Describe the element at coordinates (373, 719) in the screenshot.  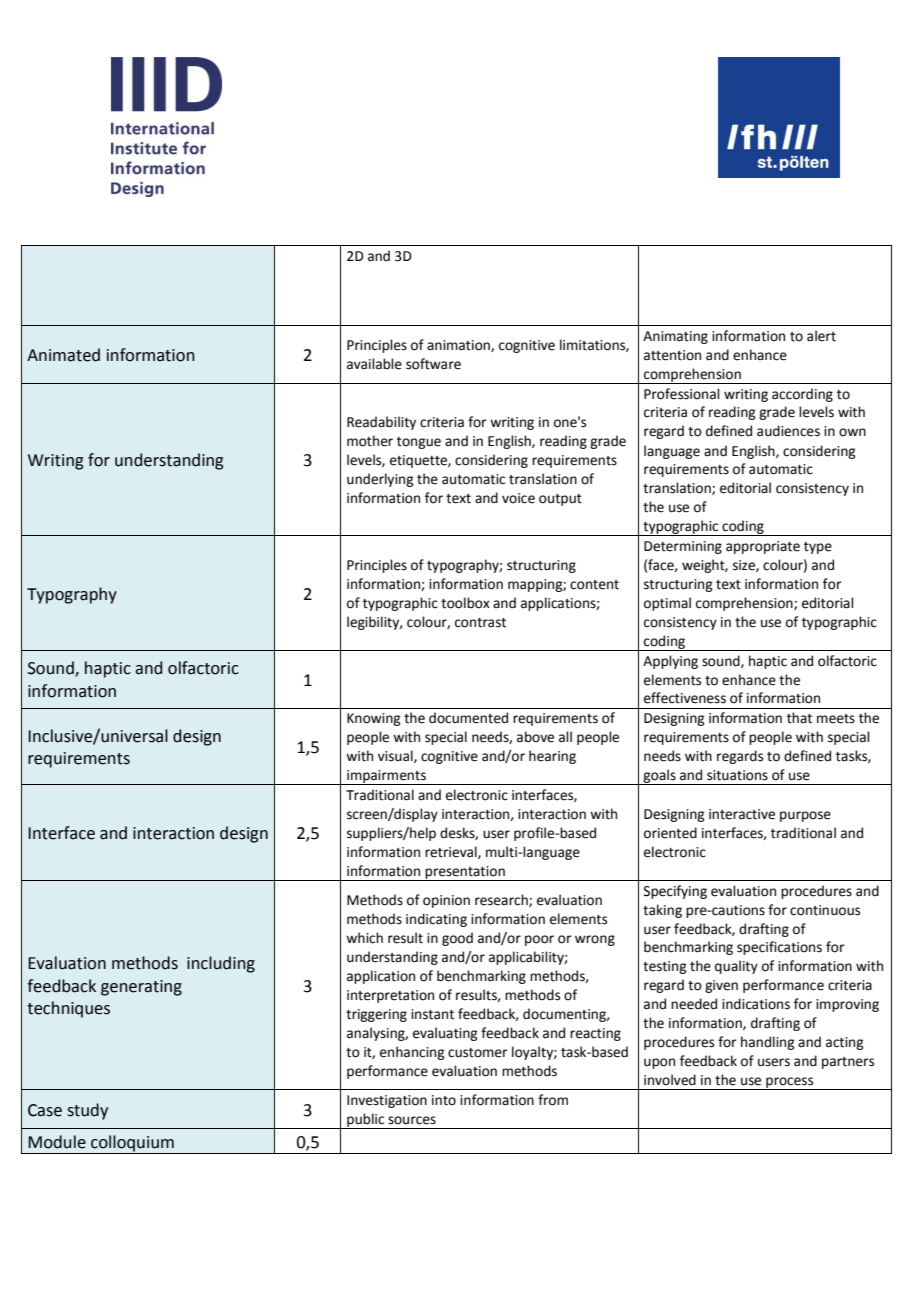
I see `Knowing` at that location.
